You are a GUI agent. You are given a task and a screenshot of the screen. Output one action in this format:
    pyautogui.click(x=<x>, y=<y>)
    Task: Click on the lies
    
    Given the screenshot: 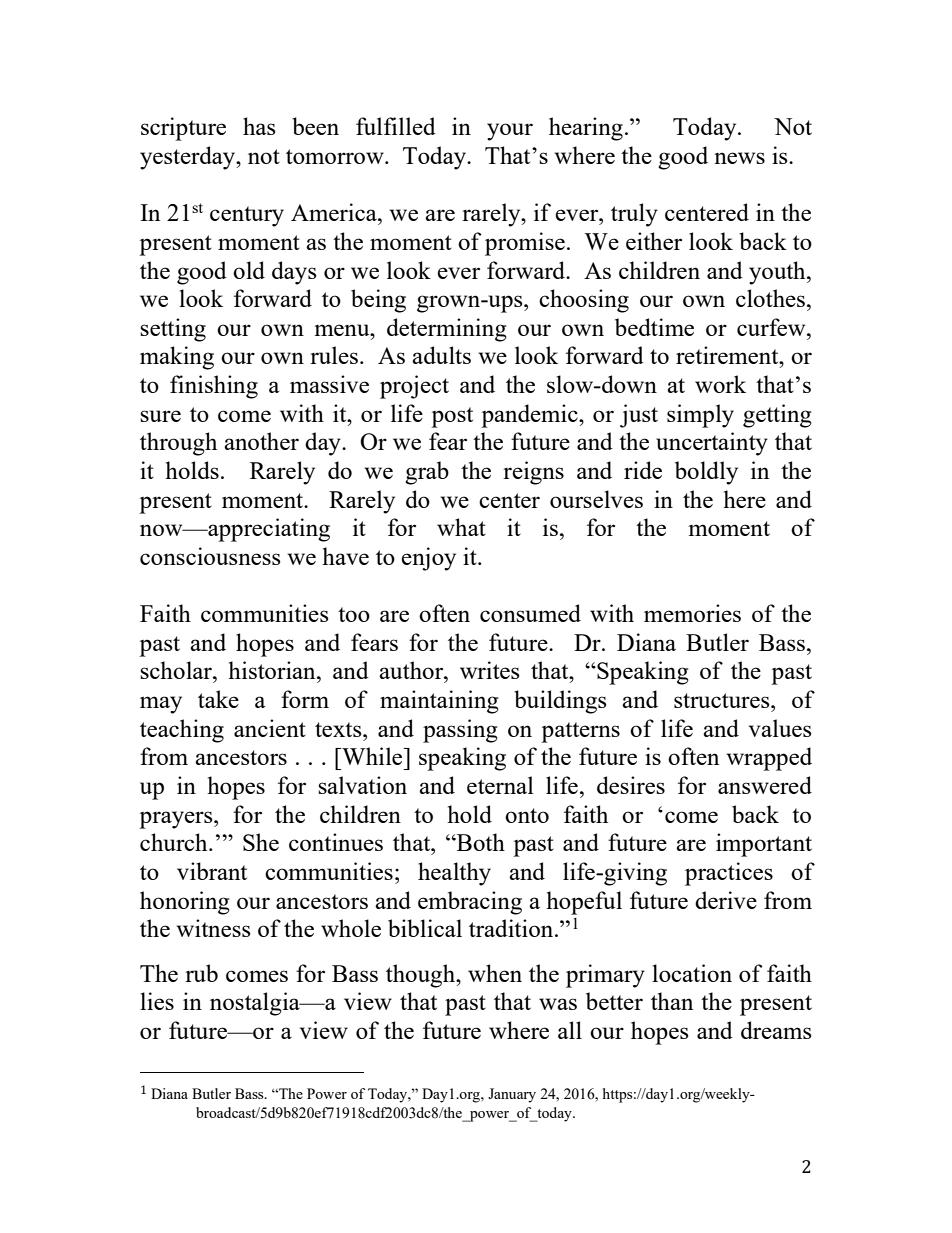 What is the action you would take?
    pyautogui.click(x=157, y=1001)
